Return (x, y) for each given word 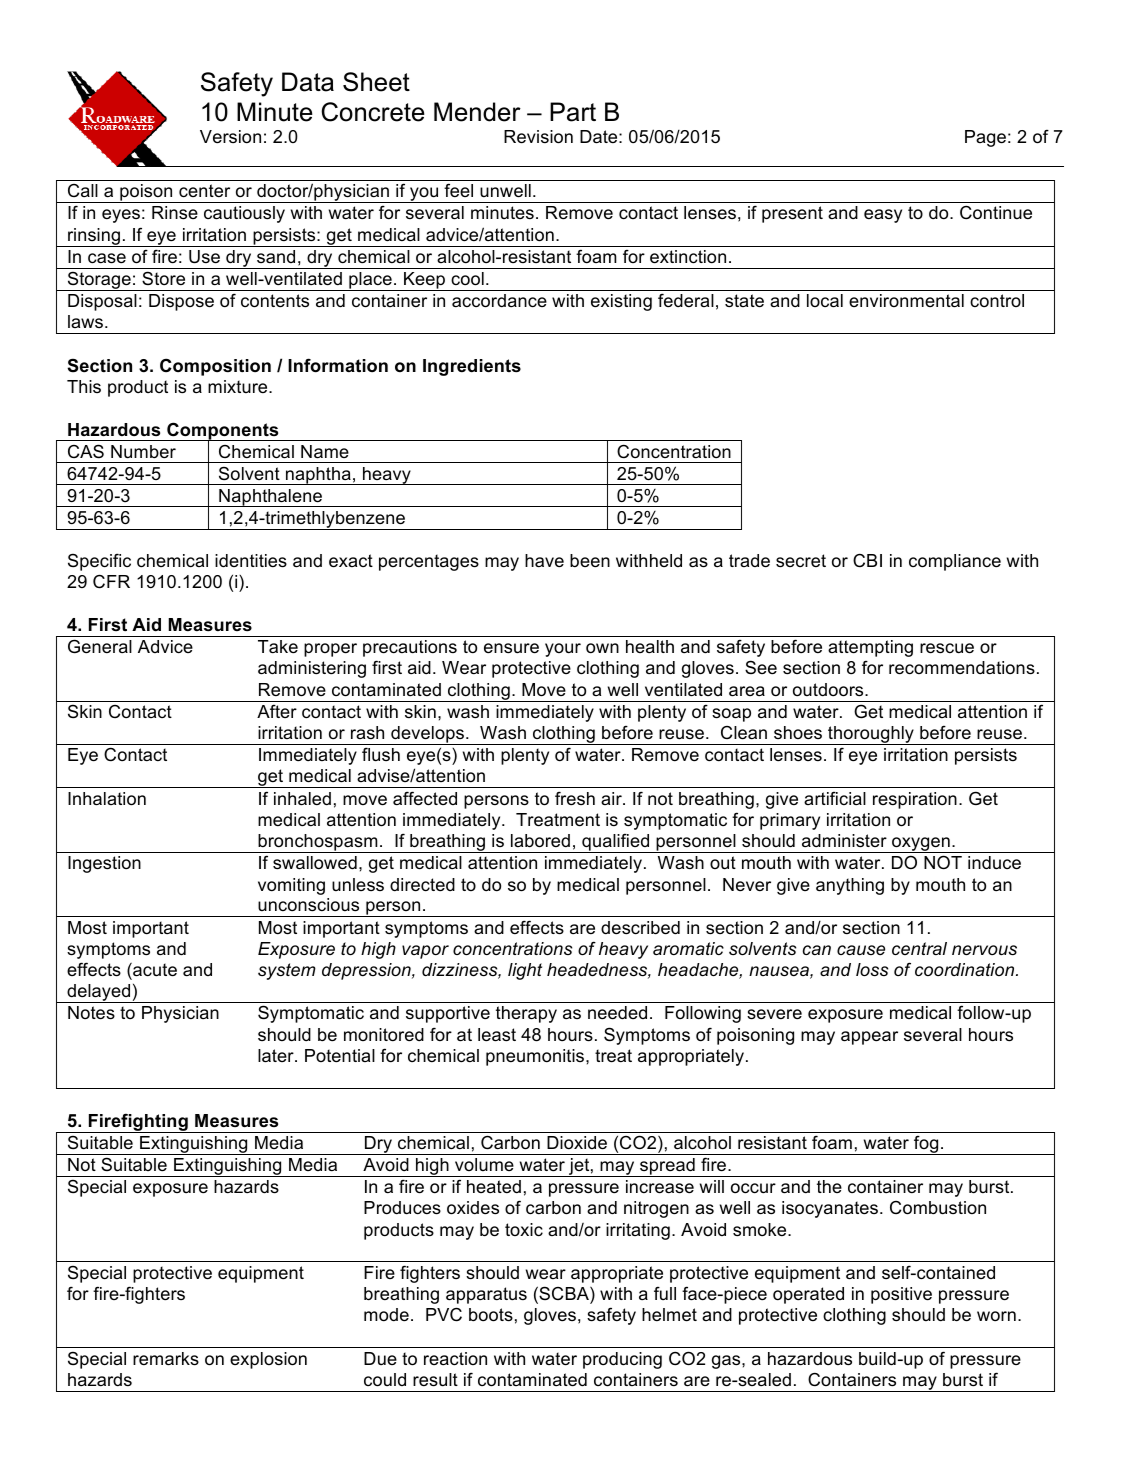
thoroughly (871, 735)
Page (985, 138)
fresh (575, 798)
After (277, 711)
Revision (538, 137)
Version (230, 137)
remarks (166, 1359)
